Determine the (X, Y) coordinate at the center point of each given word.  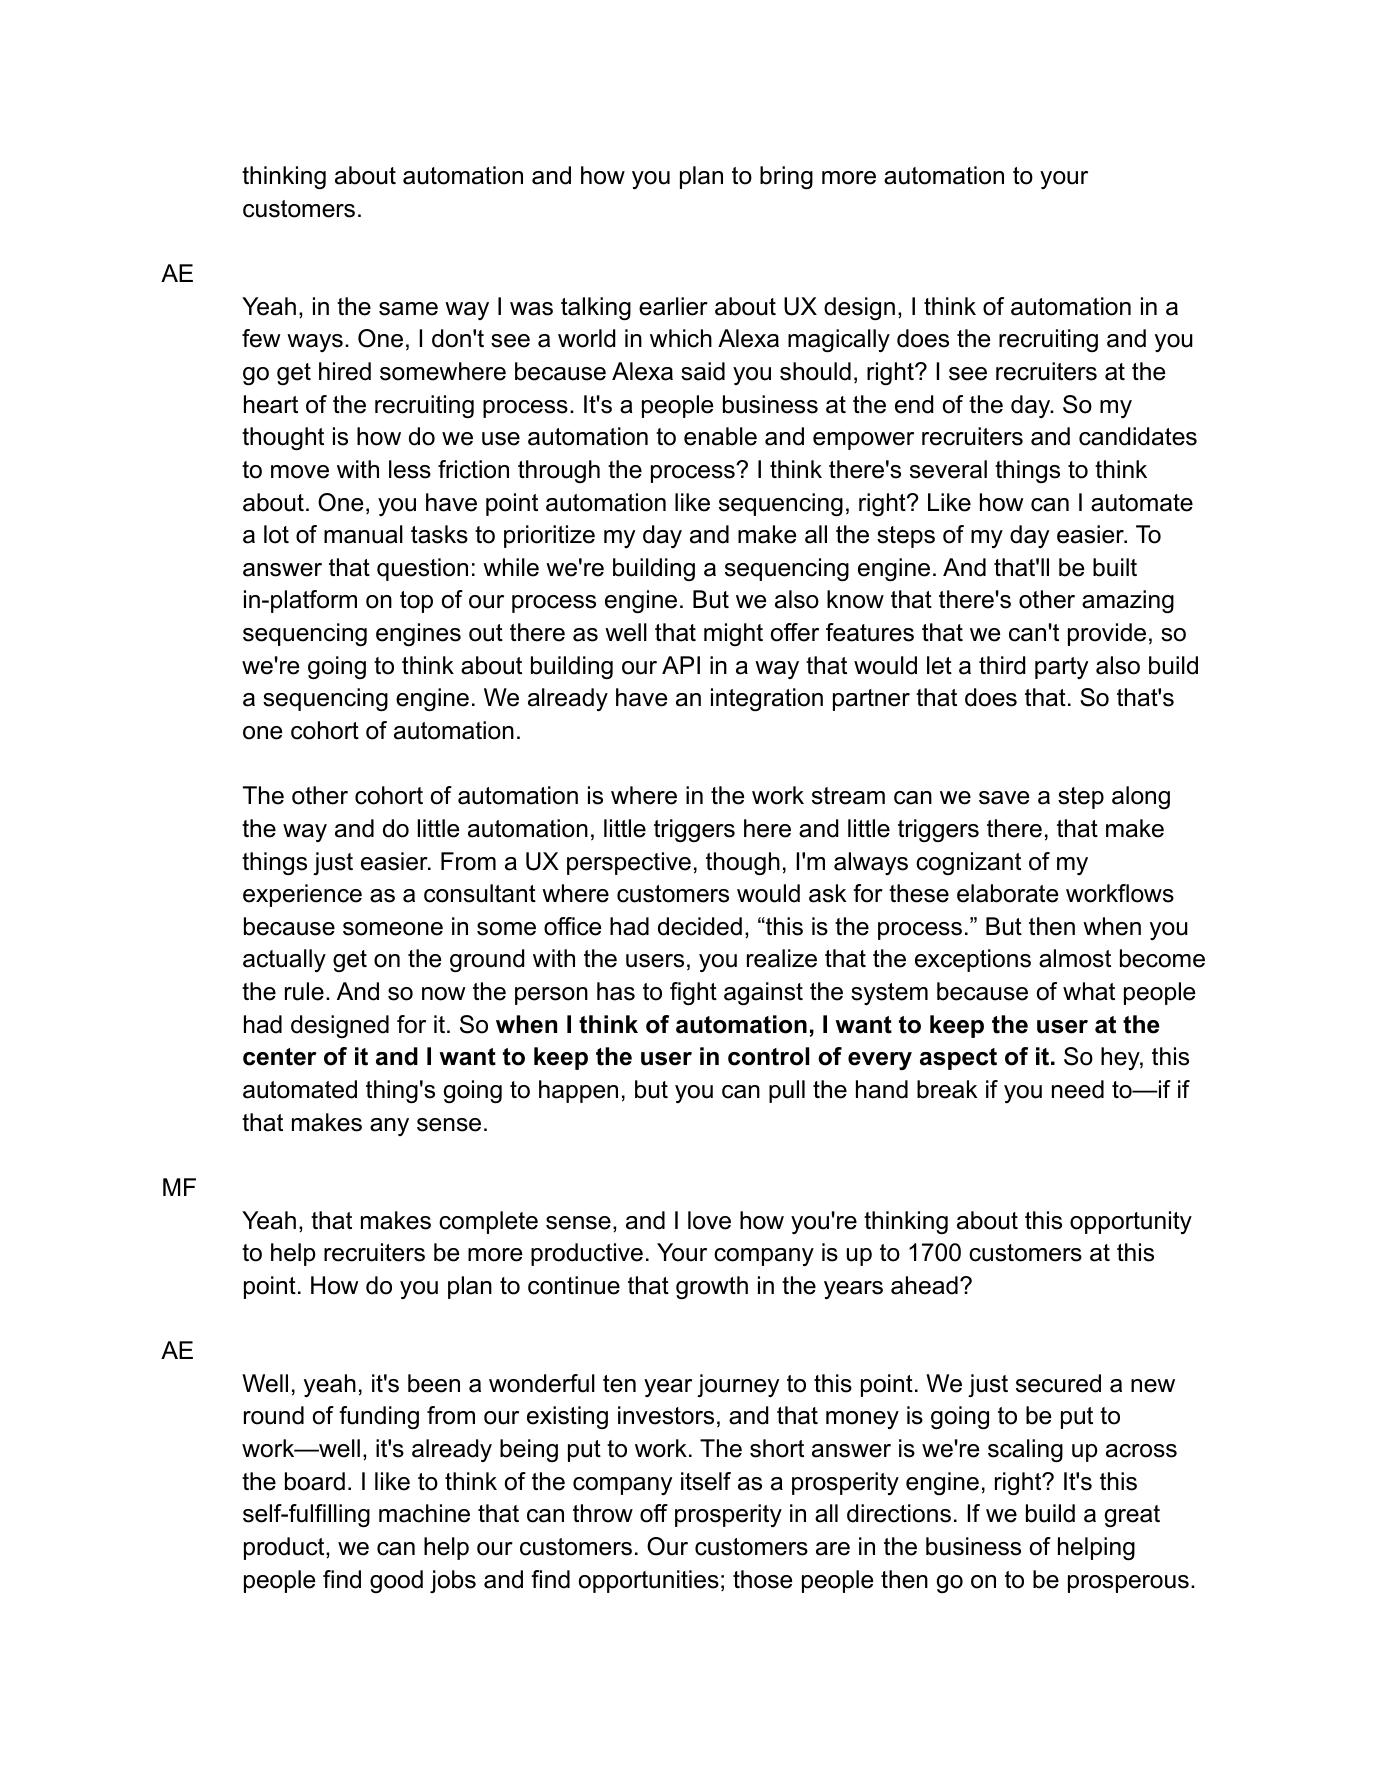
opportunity (1131, 1222)
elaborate (1007, 893)
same (408, 309)
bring (786, 177)
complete (488, 1222)
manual (363, 534)
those (762, 1579)
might (733, 634)
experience (302, 895)
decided (700, 926)
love (709, 1220)
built (1115, 567)
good (396, 1581)
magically (839, 340)
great (1132, 1516)
